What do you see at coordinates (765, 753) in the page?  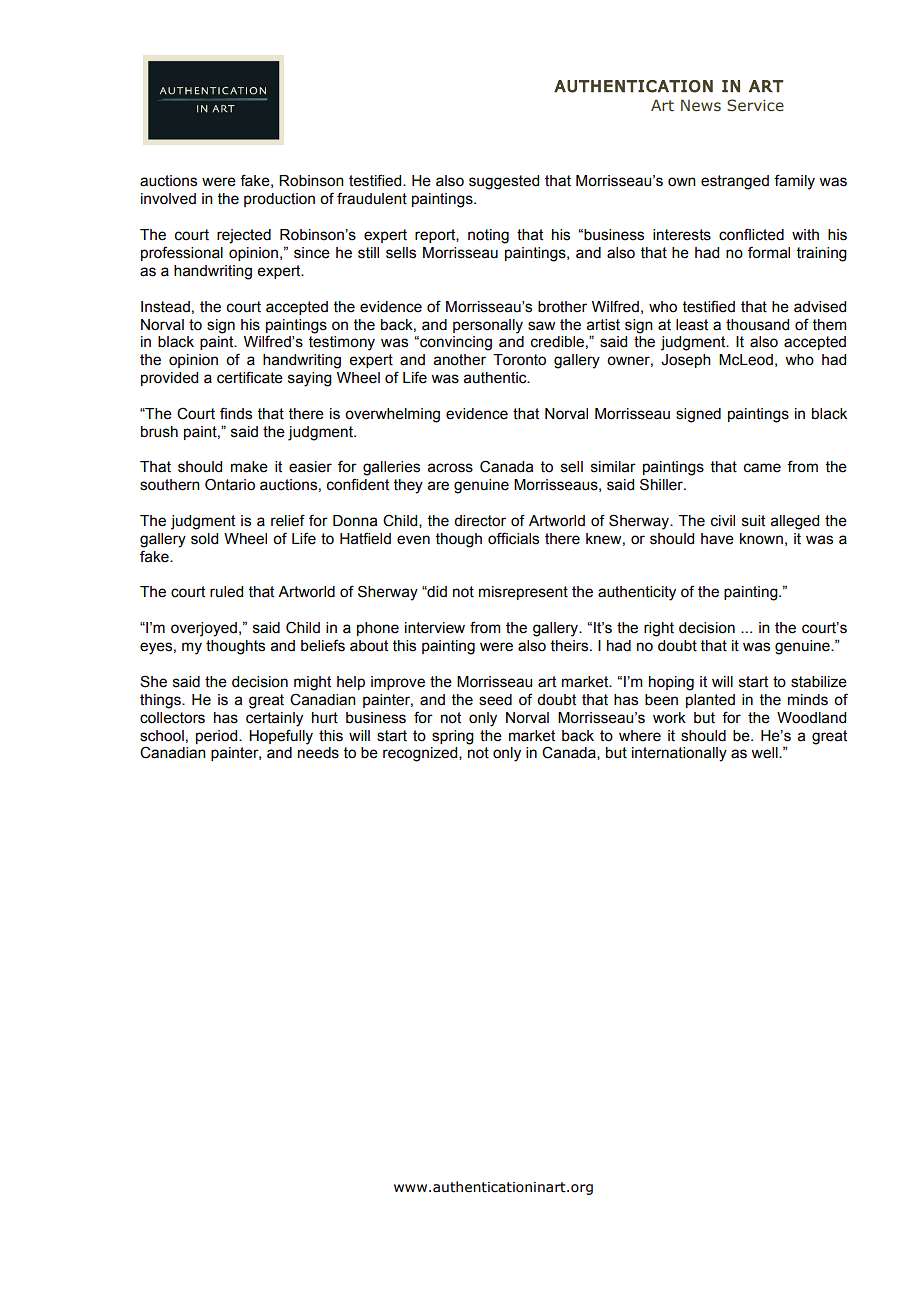 I see `well` at bounding box center [765, 753].
